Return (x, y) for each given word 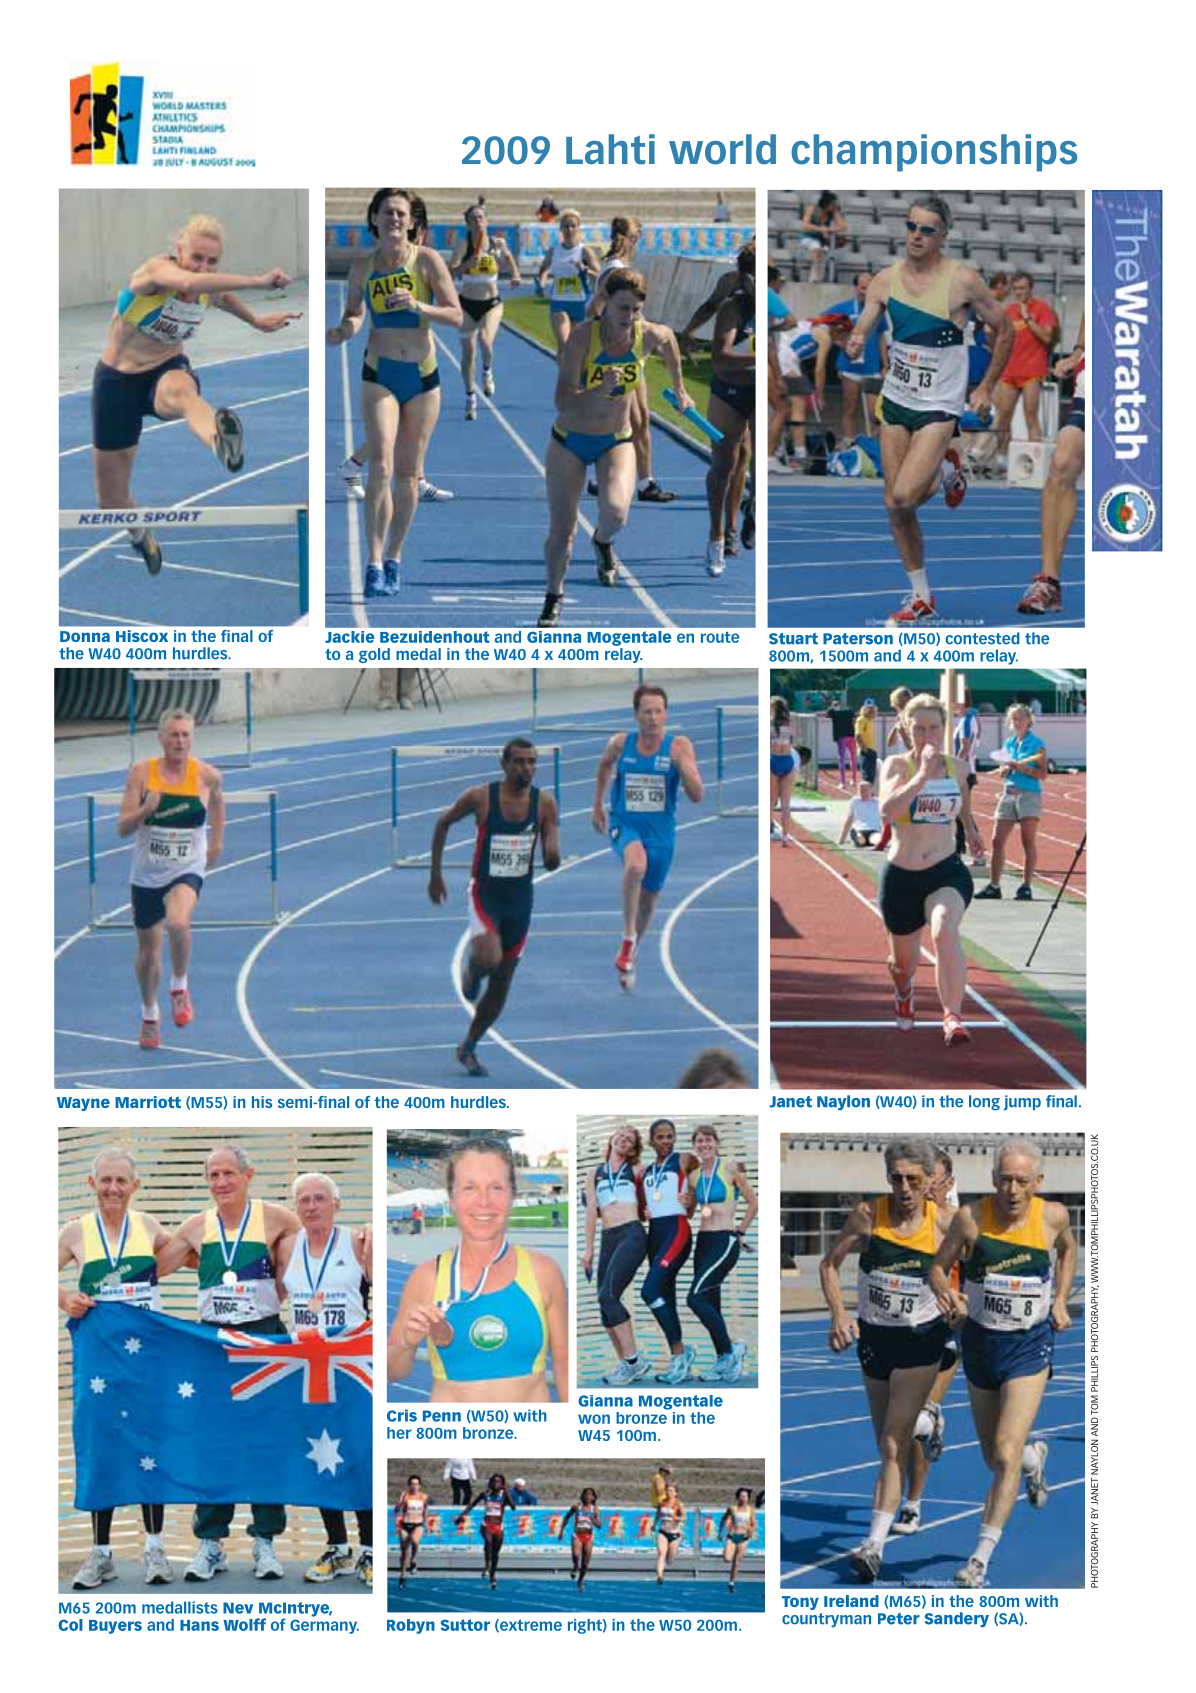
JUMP (1022, 1102)
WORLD (722, 149)
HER (399, 1433)
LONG (984, 1103)
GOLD (374, 655)
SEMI (296, 1102)
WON (594, 1419)
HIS (262, 1102)
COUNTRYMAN (826, 1620)
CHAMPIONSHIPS (934, 153)
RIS (406, 1415)
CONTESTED (982, 638)
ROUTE (720, 637)
